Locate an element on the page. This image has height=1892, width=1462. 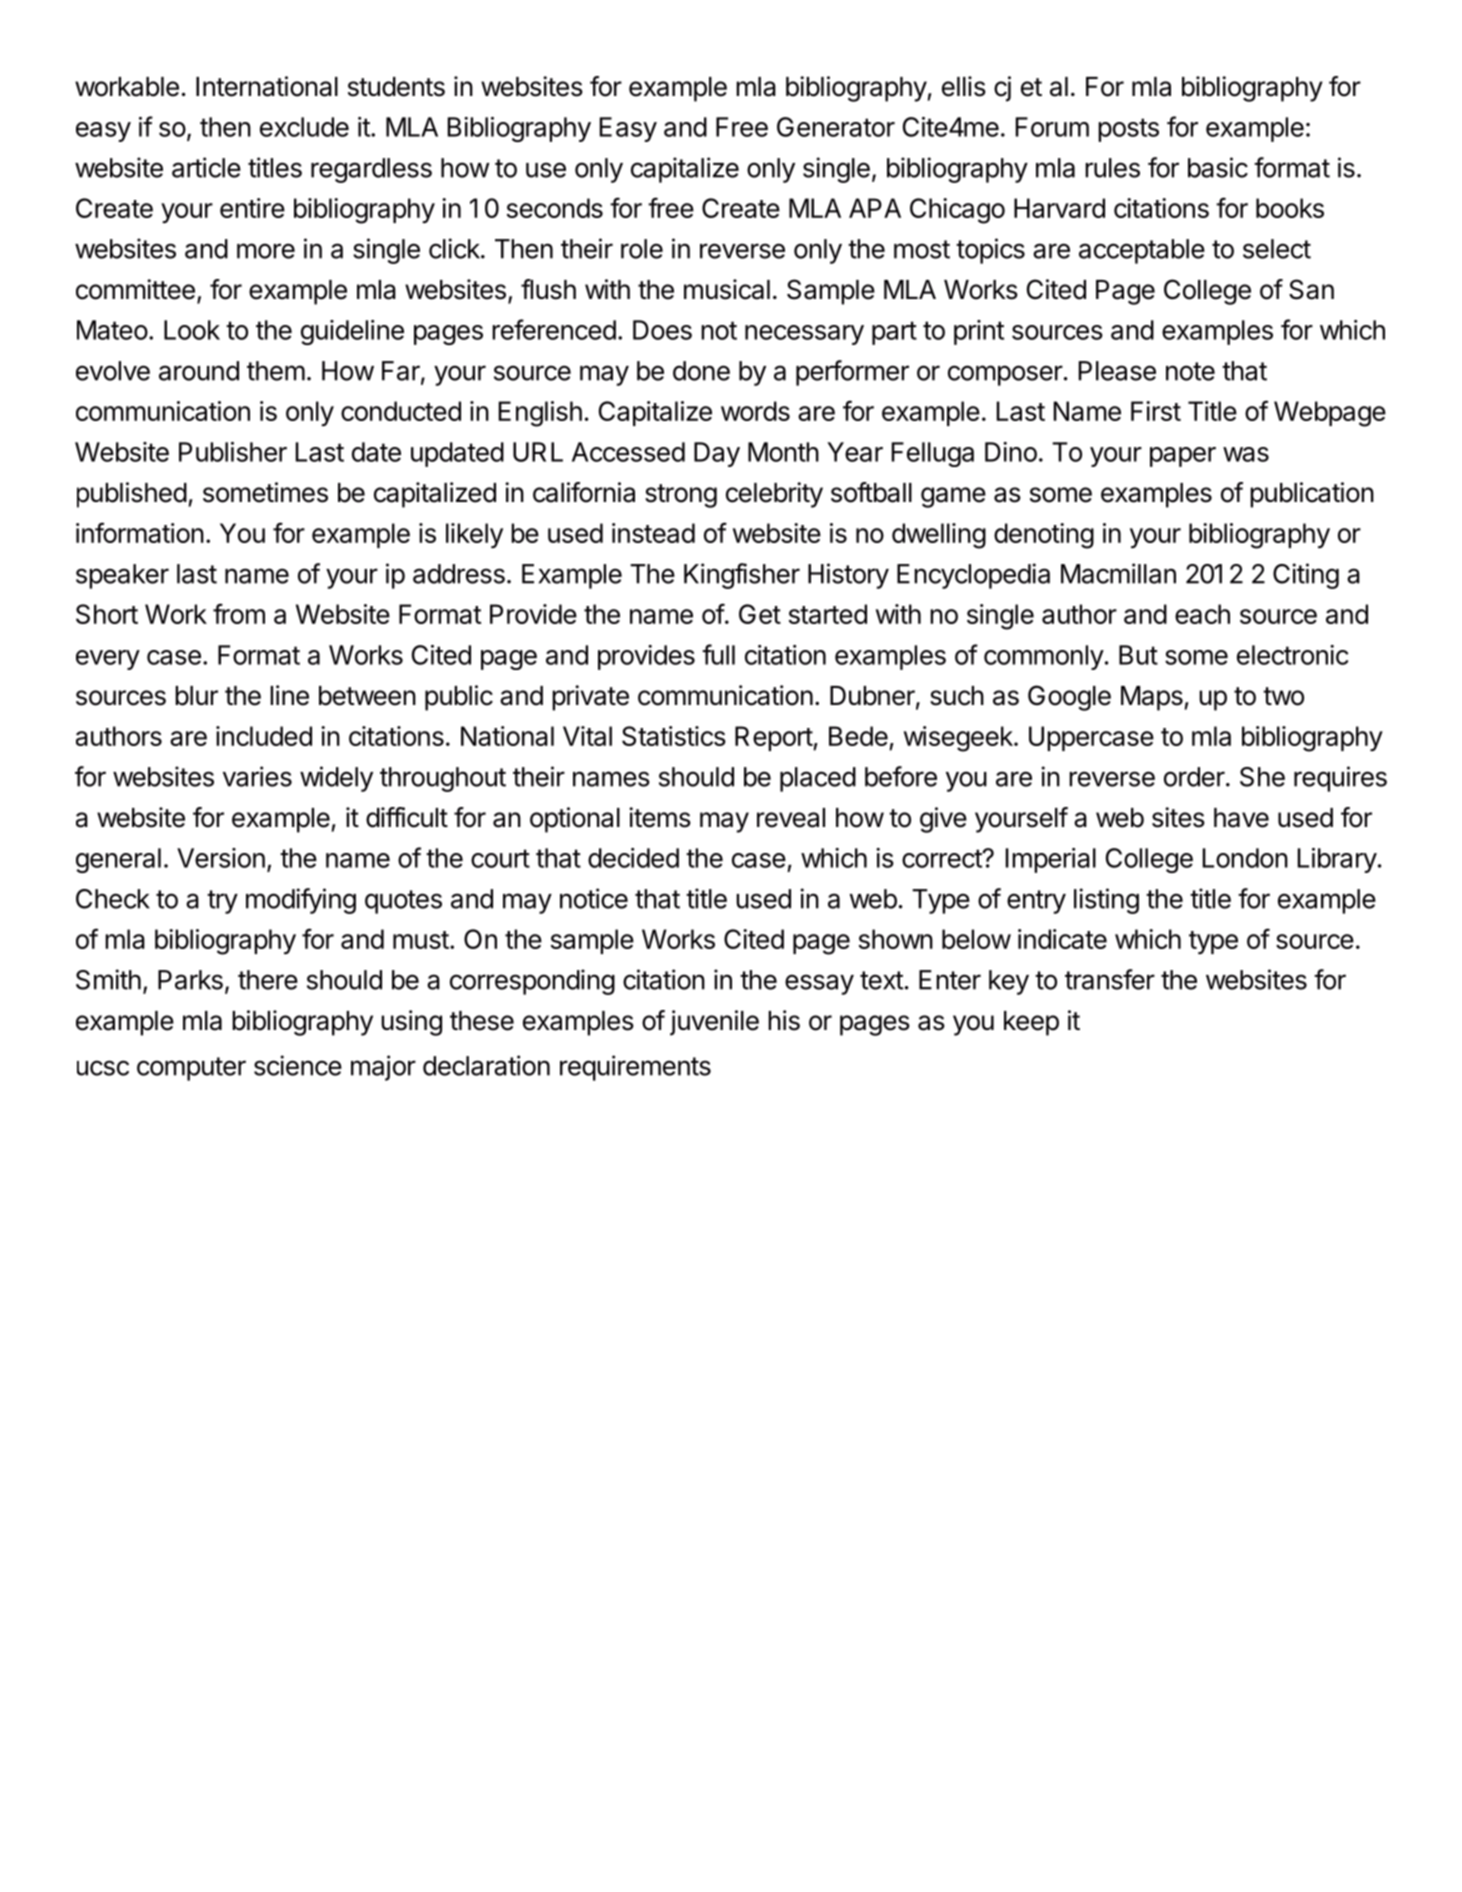
note is located at coordinates (1190, 371).
